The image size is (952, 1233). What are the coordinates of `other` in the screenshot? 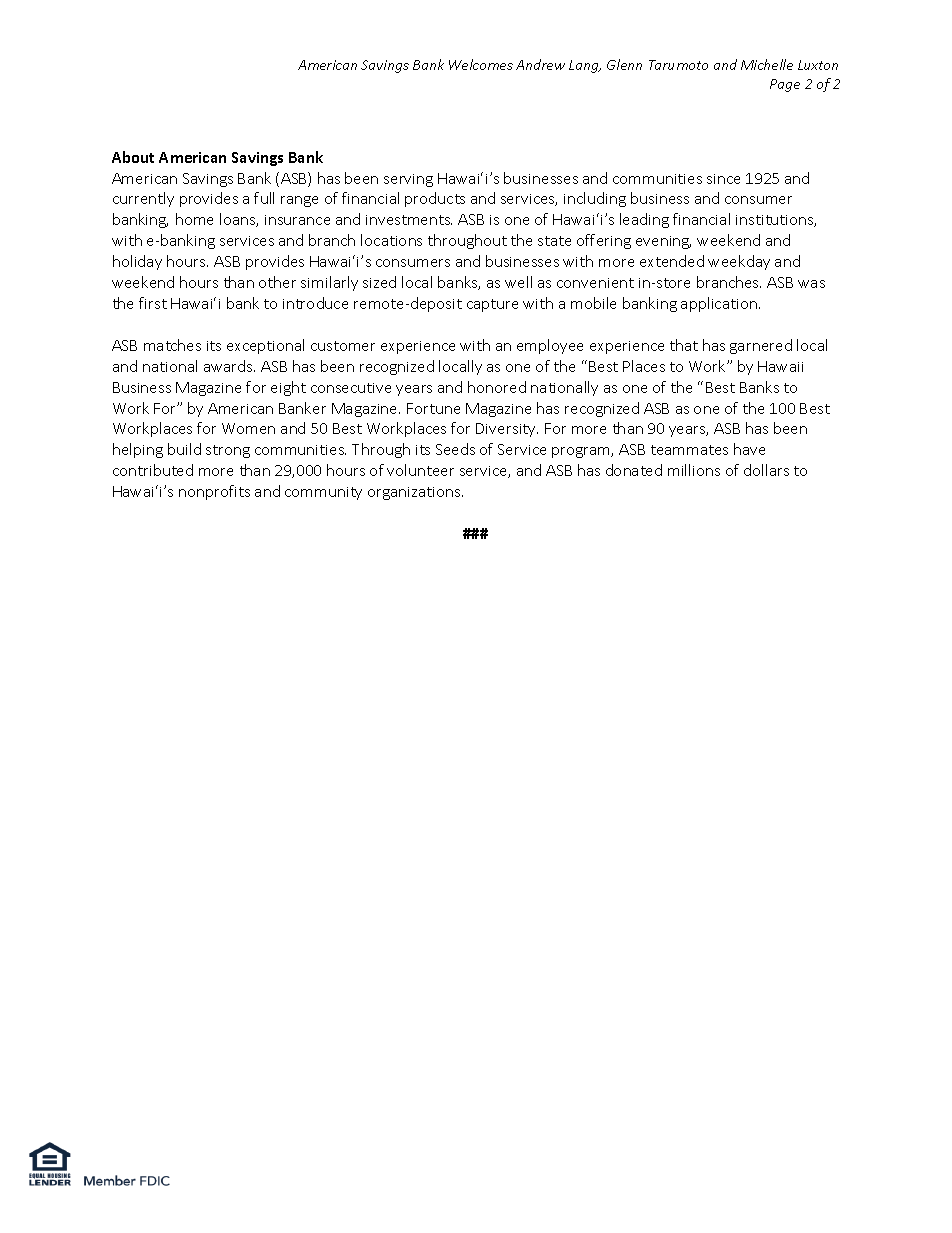 It's located at (277, 282).
